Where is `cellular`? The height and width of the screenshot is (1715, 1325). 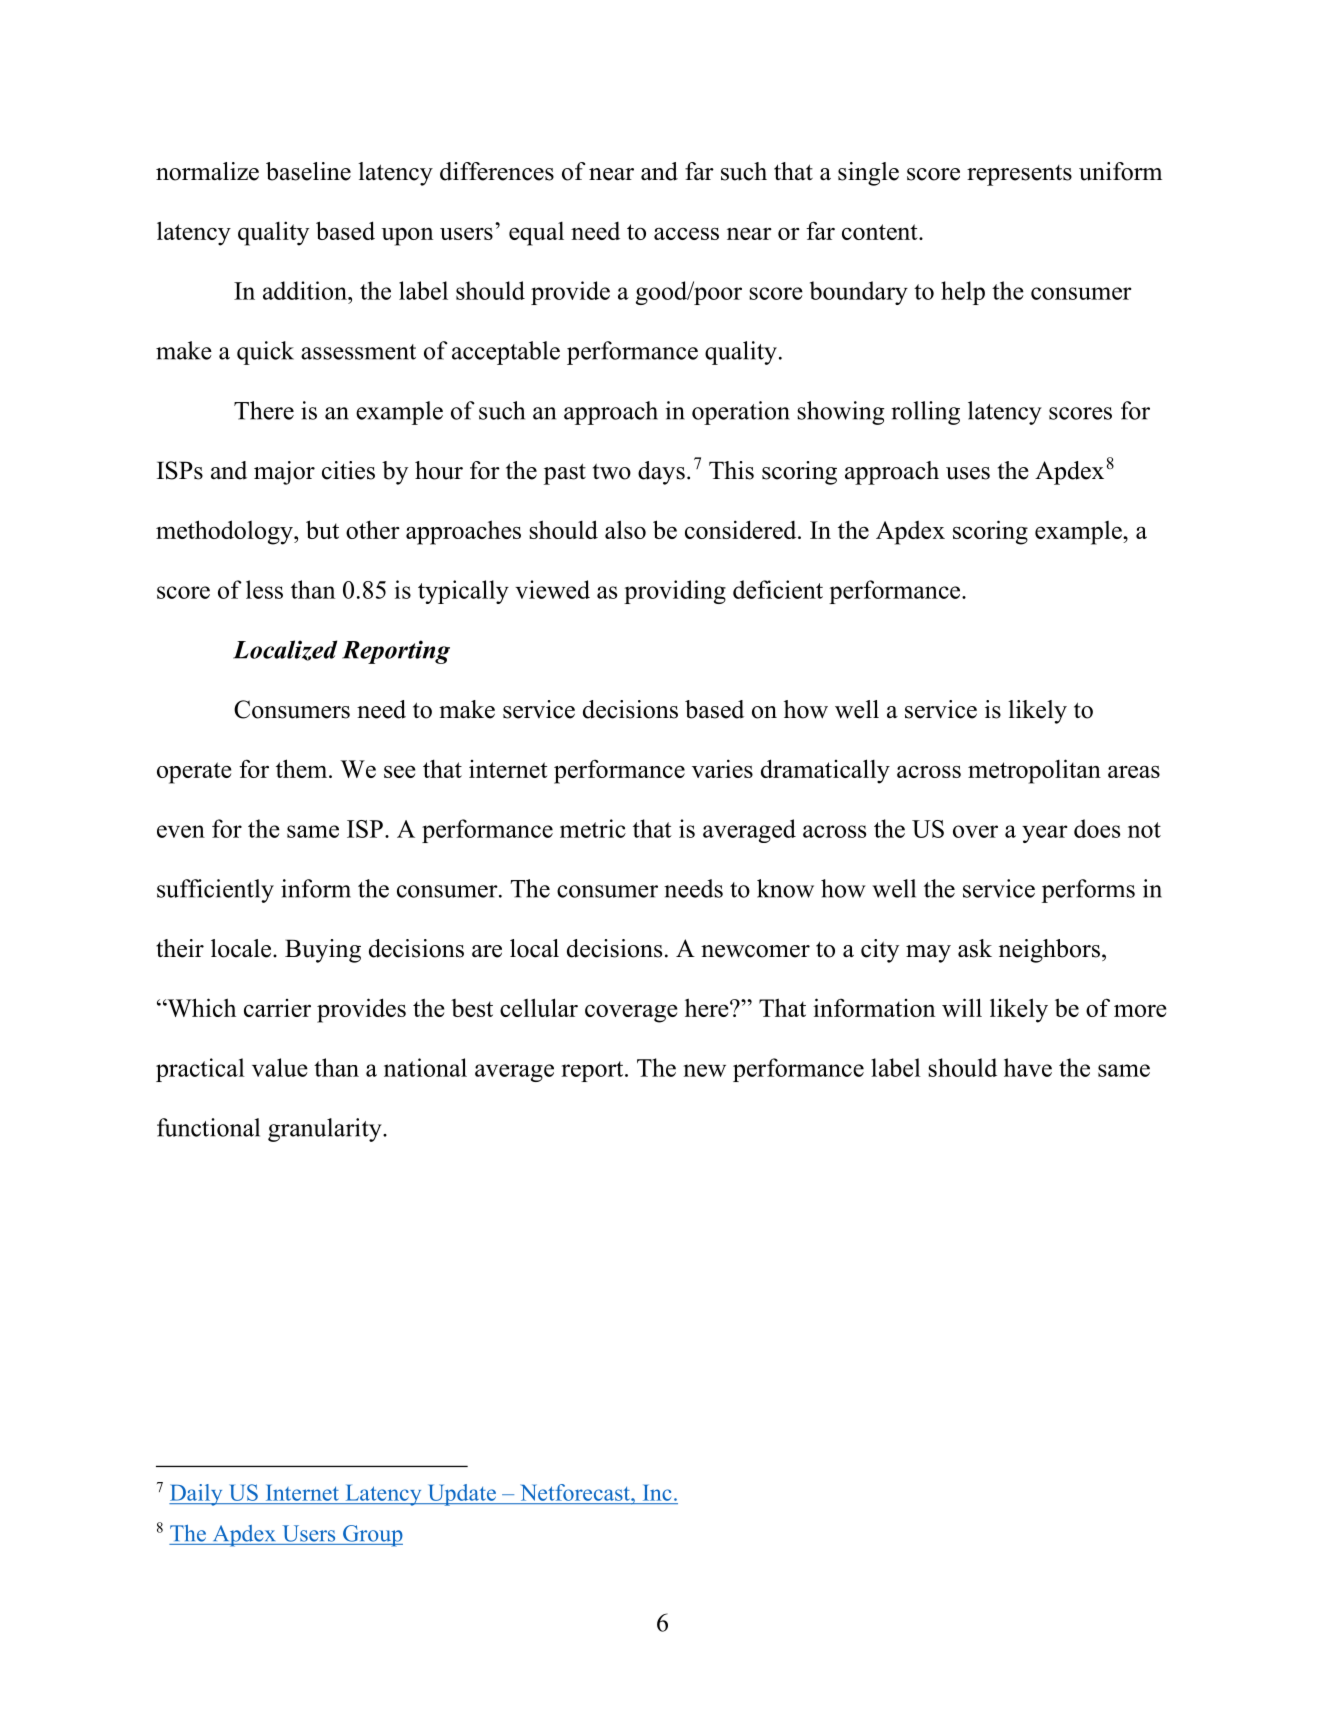
cellular is located at coordinates (539, 1007).
